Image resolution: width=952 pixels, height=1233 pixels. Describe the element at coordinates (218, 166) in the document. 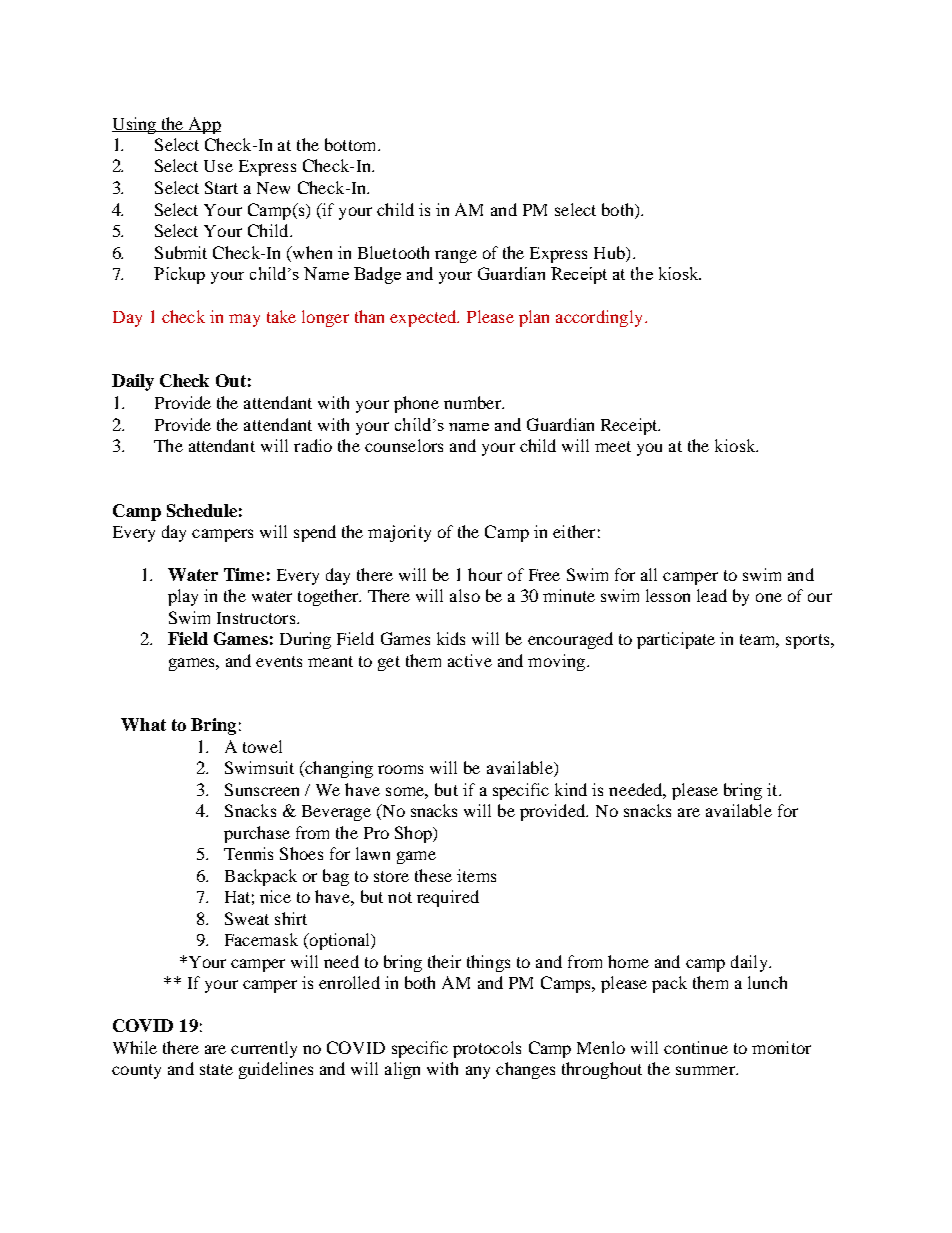

I see `Use` at that location.
